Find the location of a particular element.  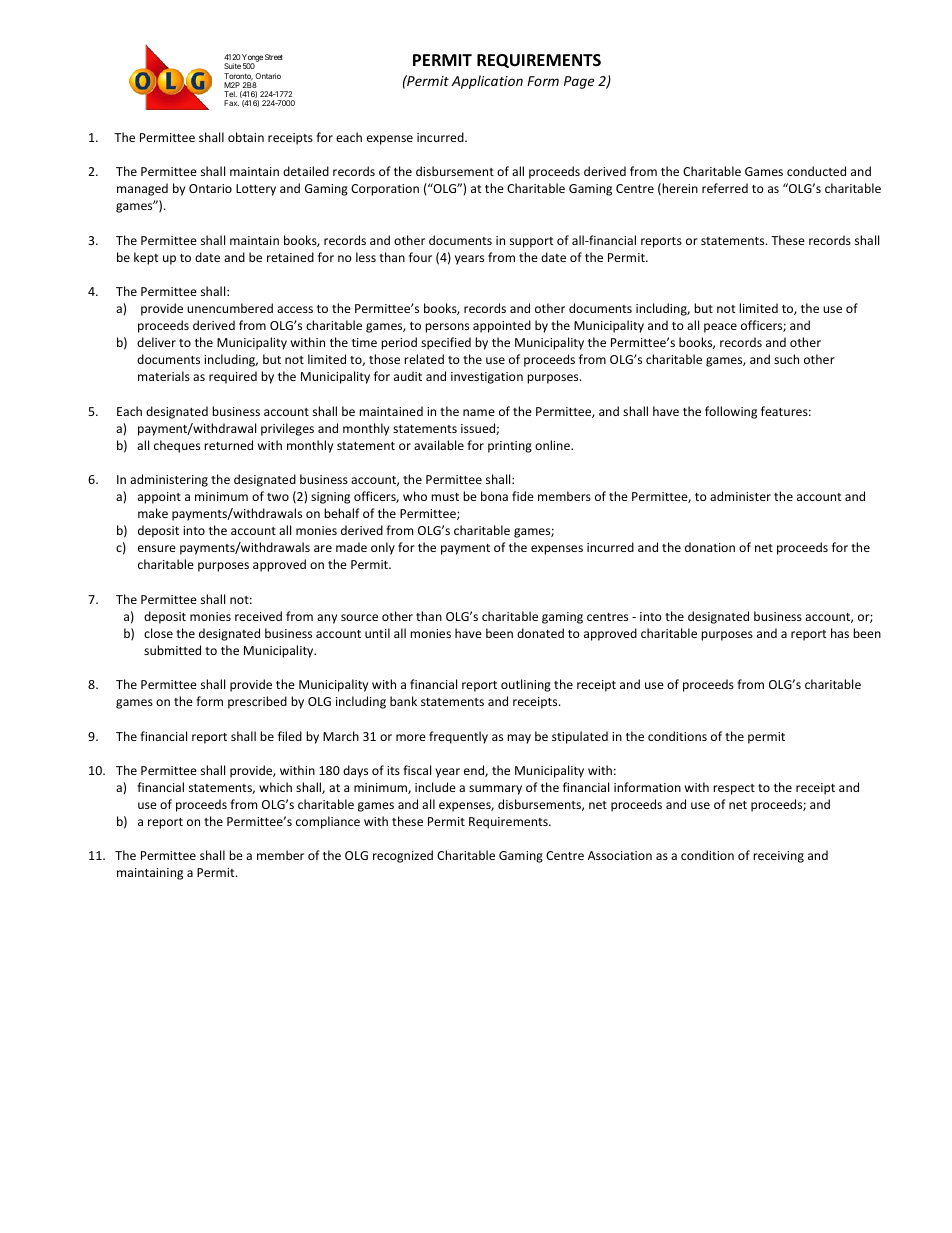

Suite is located at coordinates (232, 66).
